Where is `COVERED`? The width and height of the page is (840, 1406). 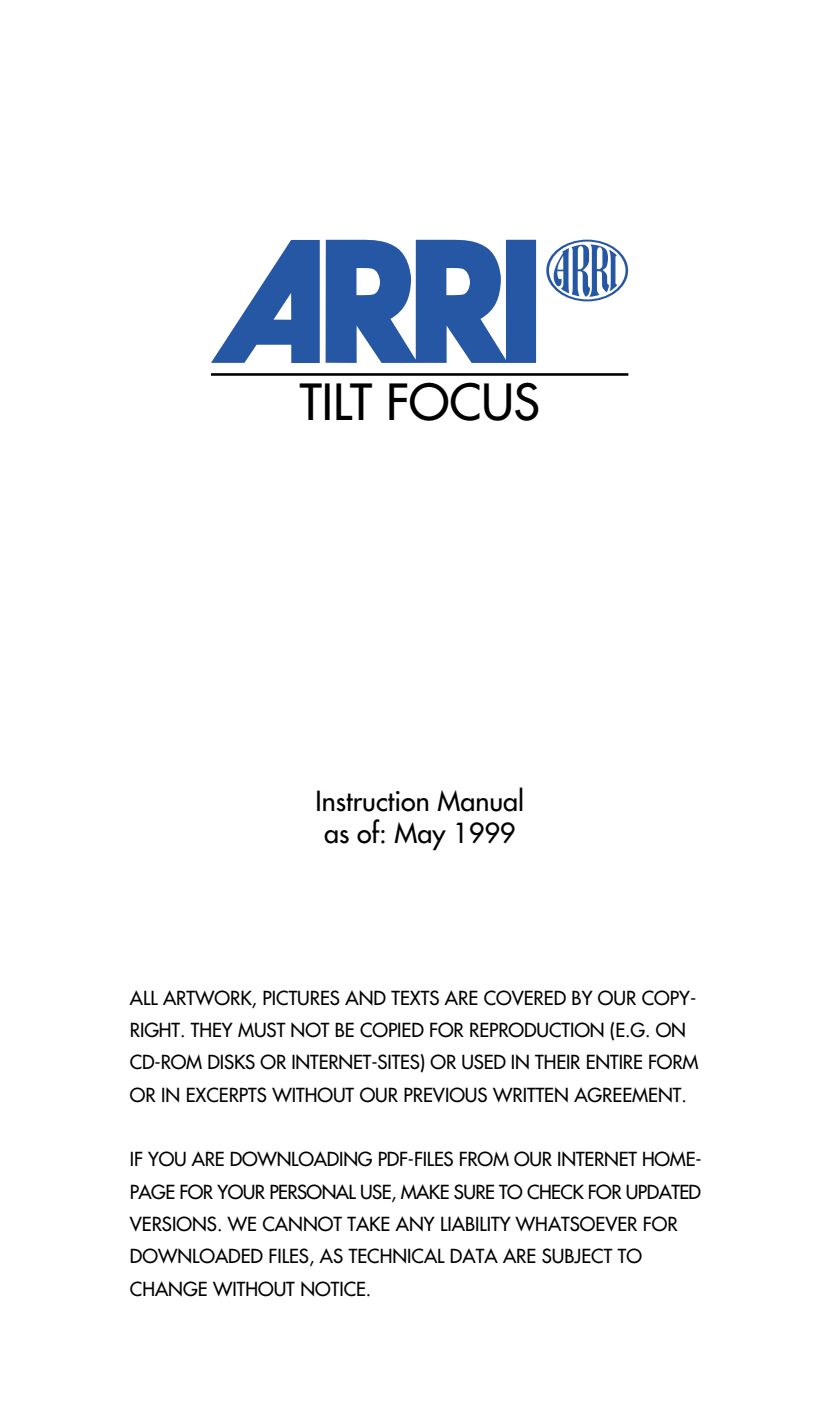 COVERED is located at coordinates (525, 998).
